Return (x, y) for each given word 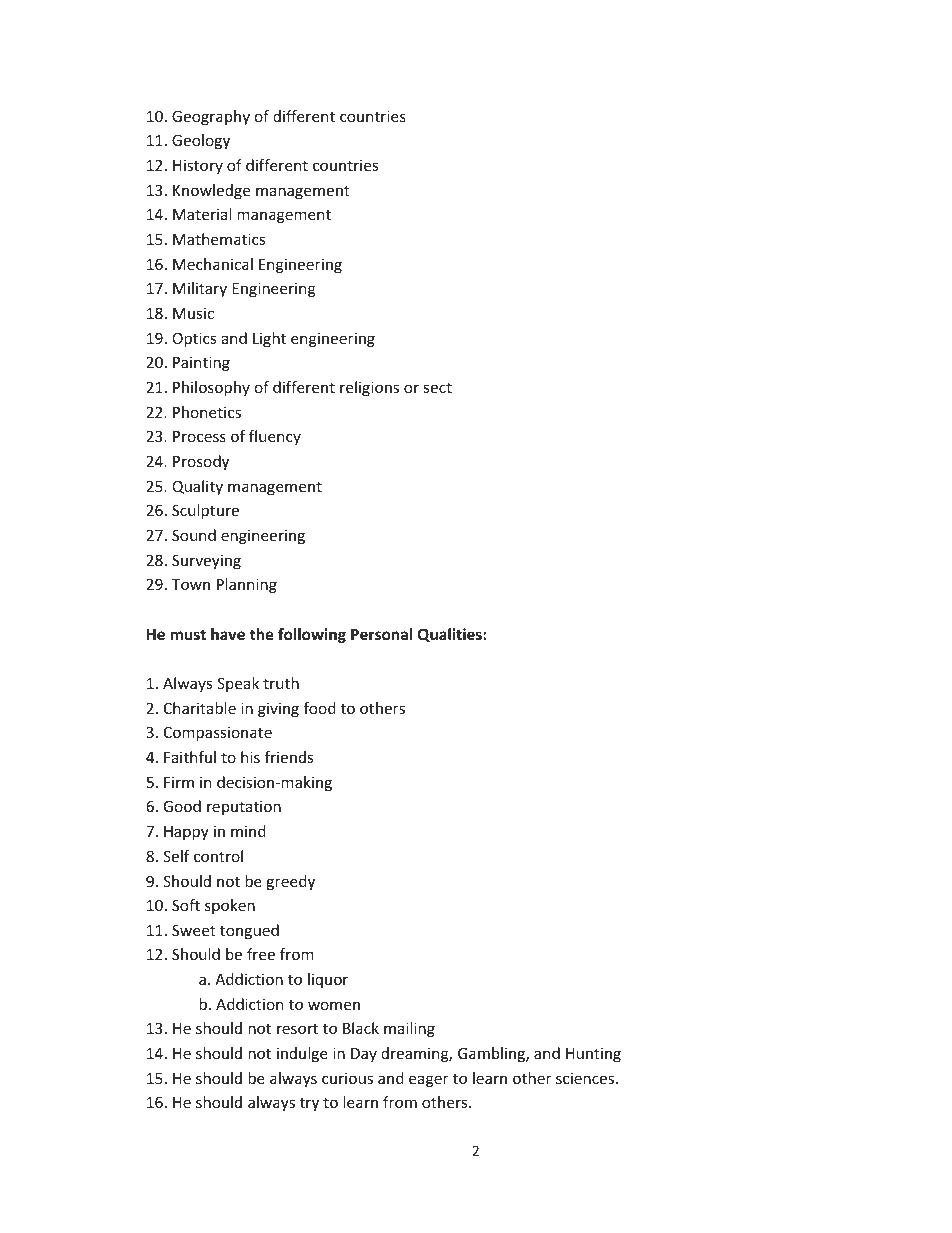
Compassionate (218, 733)
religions (369, 388)
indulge (302, 1054)
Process (199, 436)
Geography (211, 117)
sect (438, 387)
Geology (201, 141)
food (319, 708)
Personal (382, 634)
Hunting (593, 1054)
